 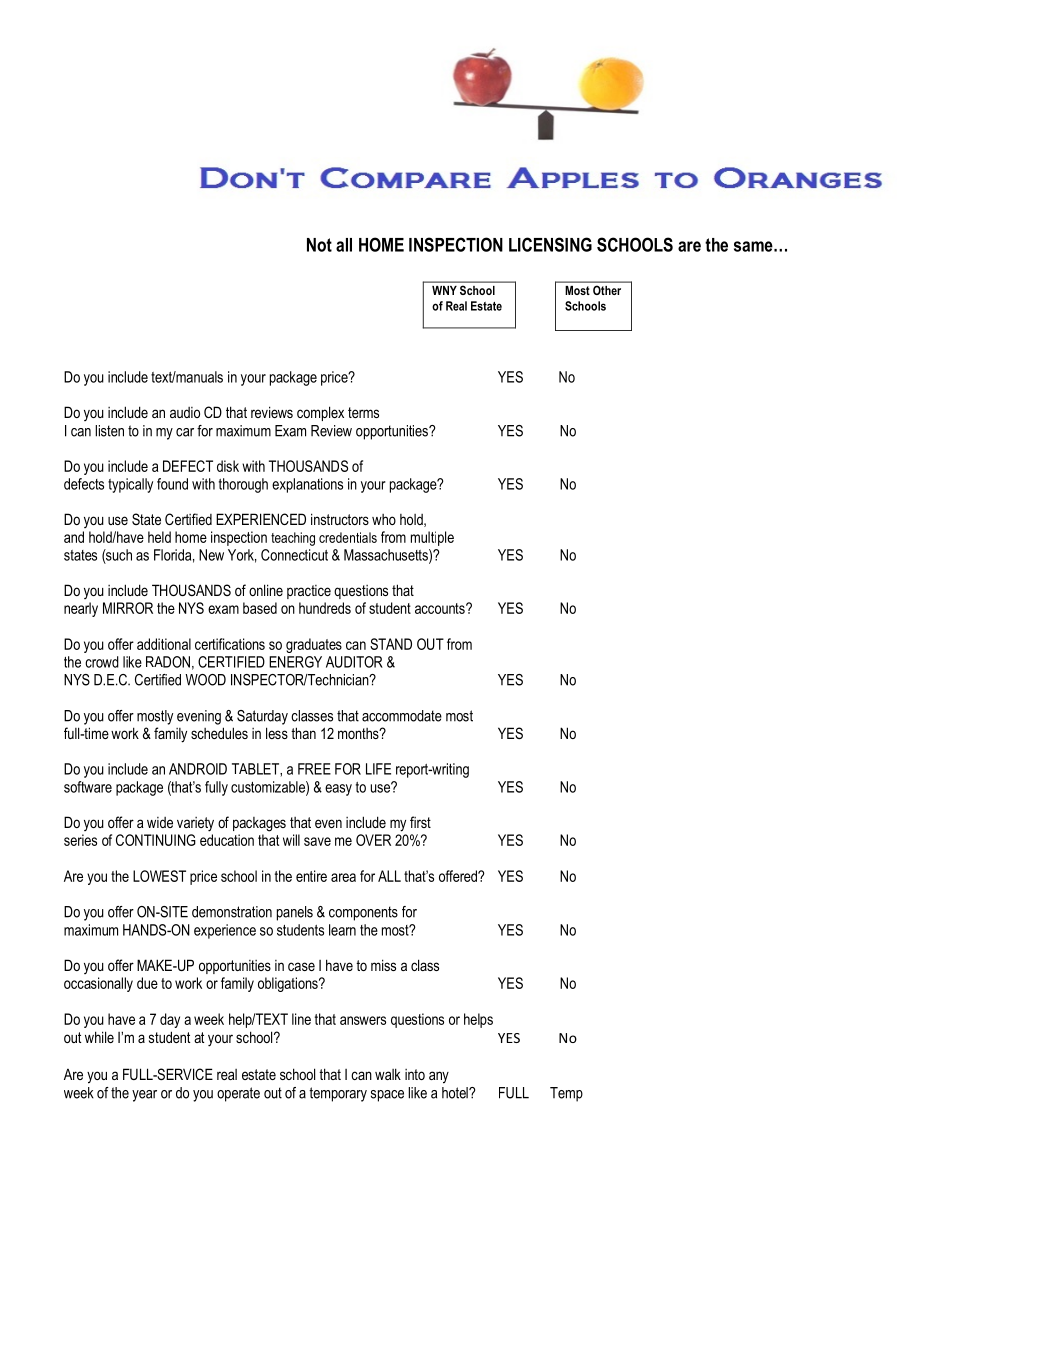 I want to click on LICENSING, so click(x=550, y=244).
